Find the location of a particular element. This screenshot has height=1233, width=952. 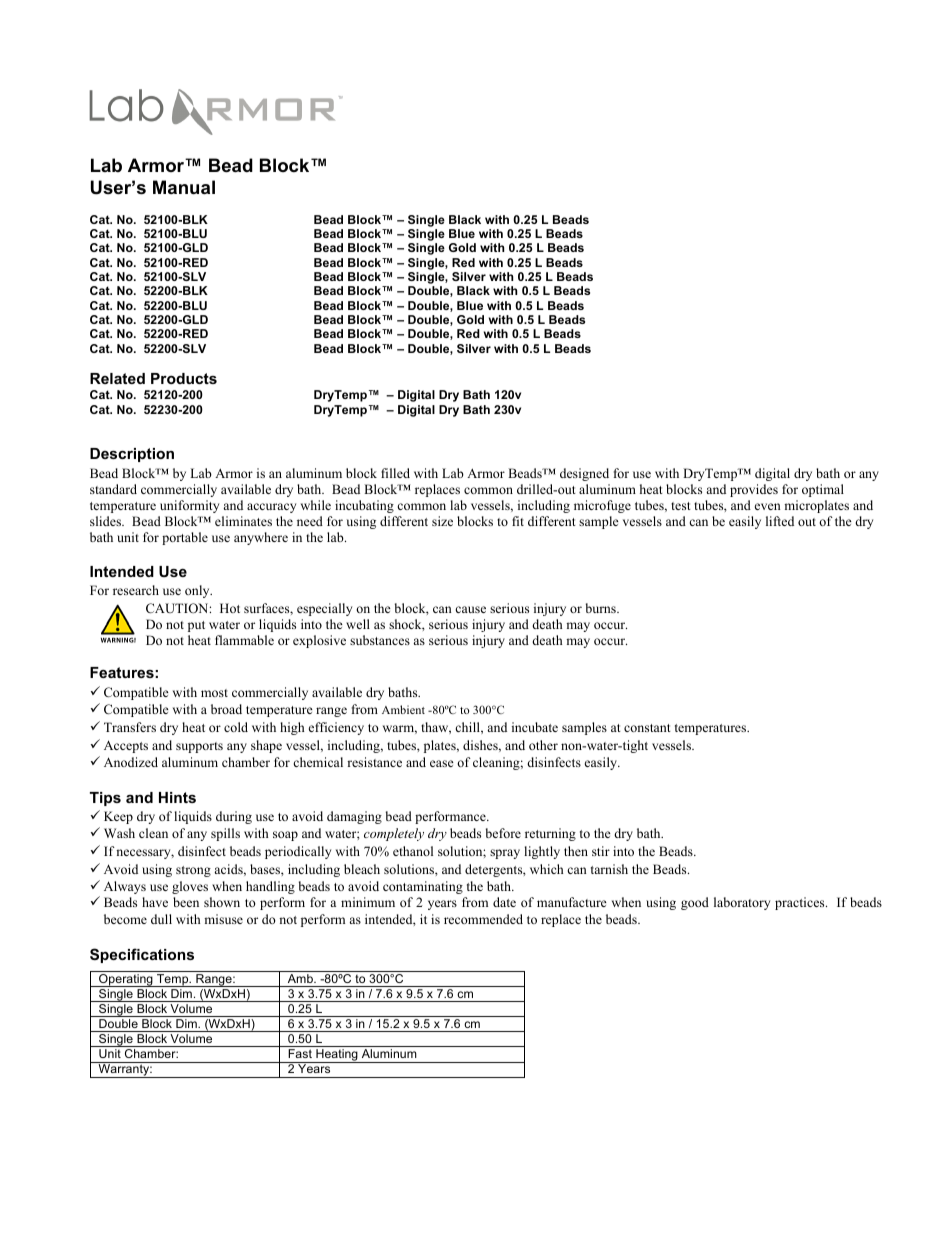

recommended is located at coordinates (483, 919).
